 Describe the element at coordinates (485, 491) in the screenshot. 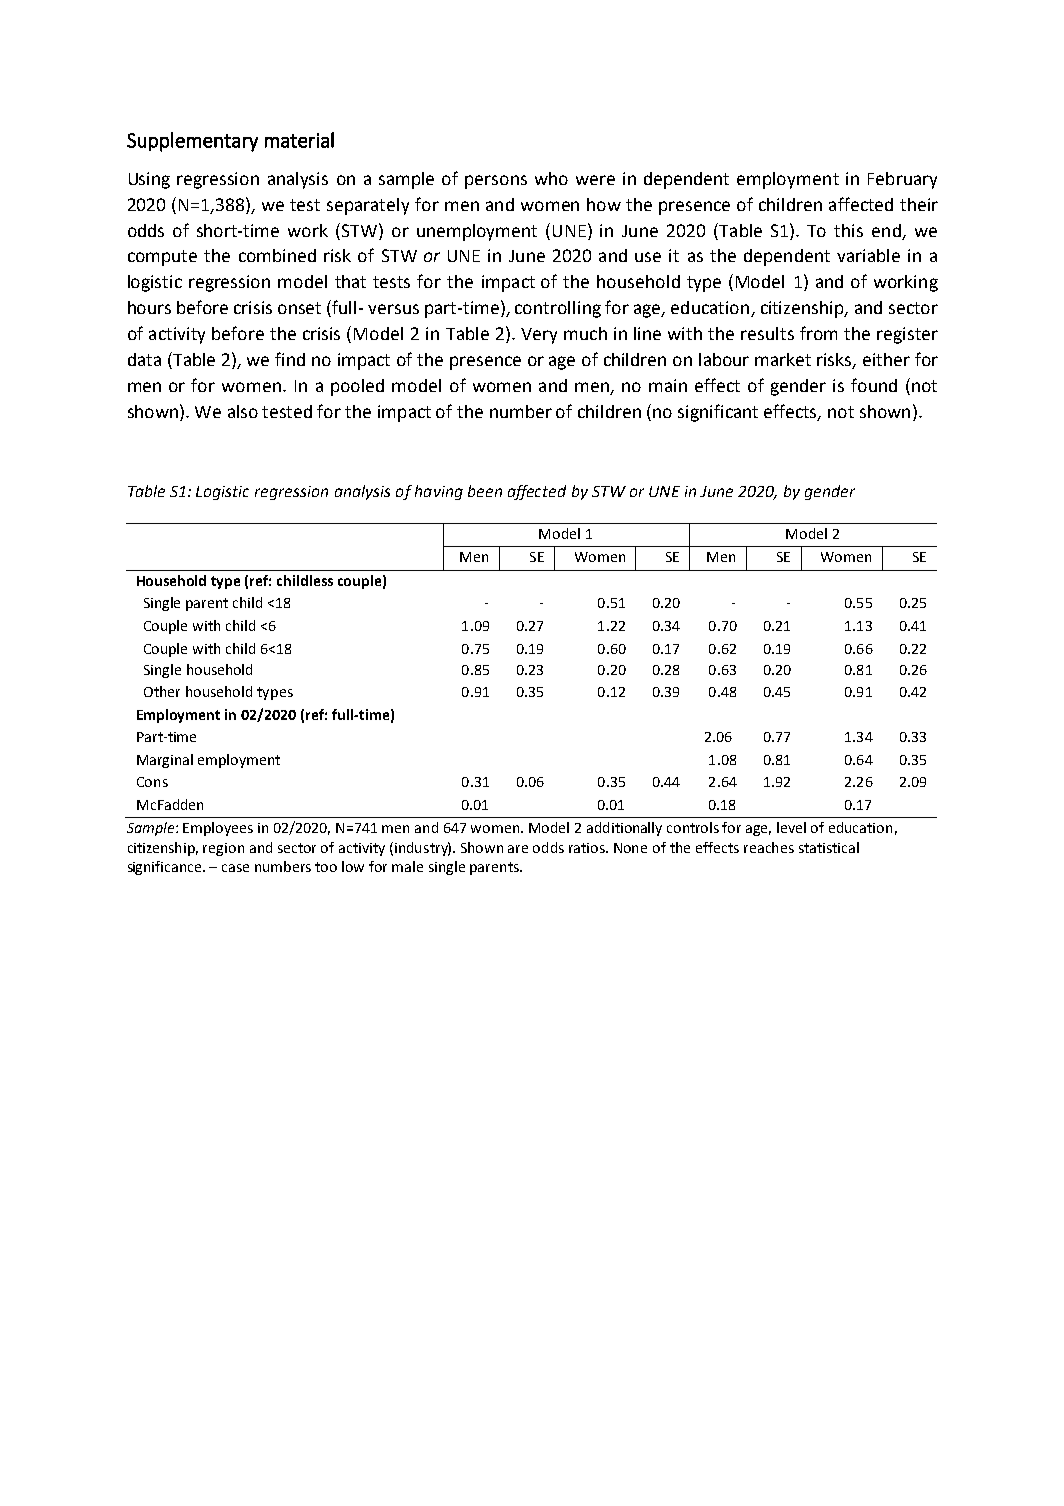

I see `been` at that location.
